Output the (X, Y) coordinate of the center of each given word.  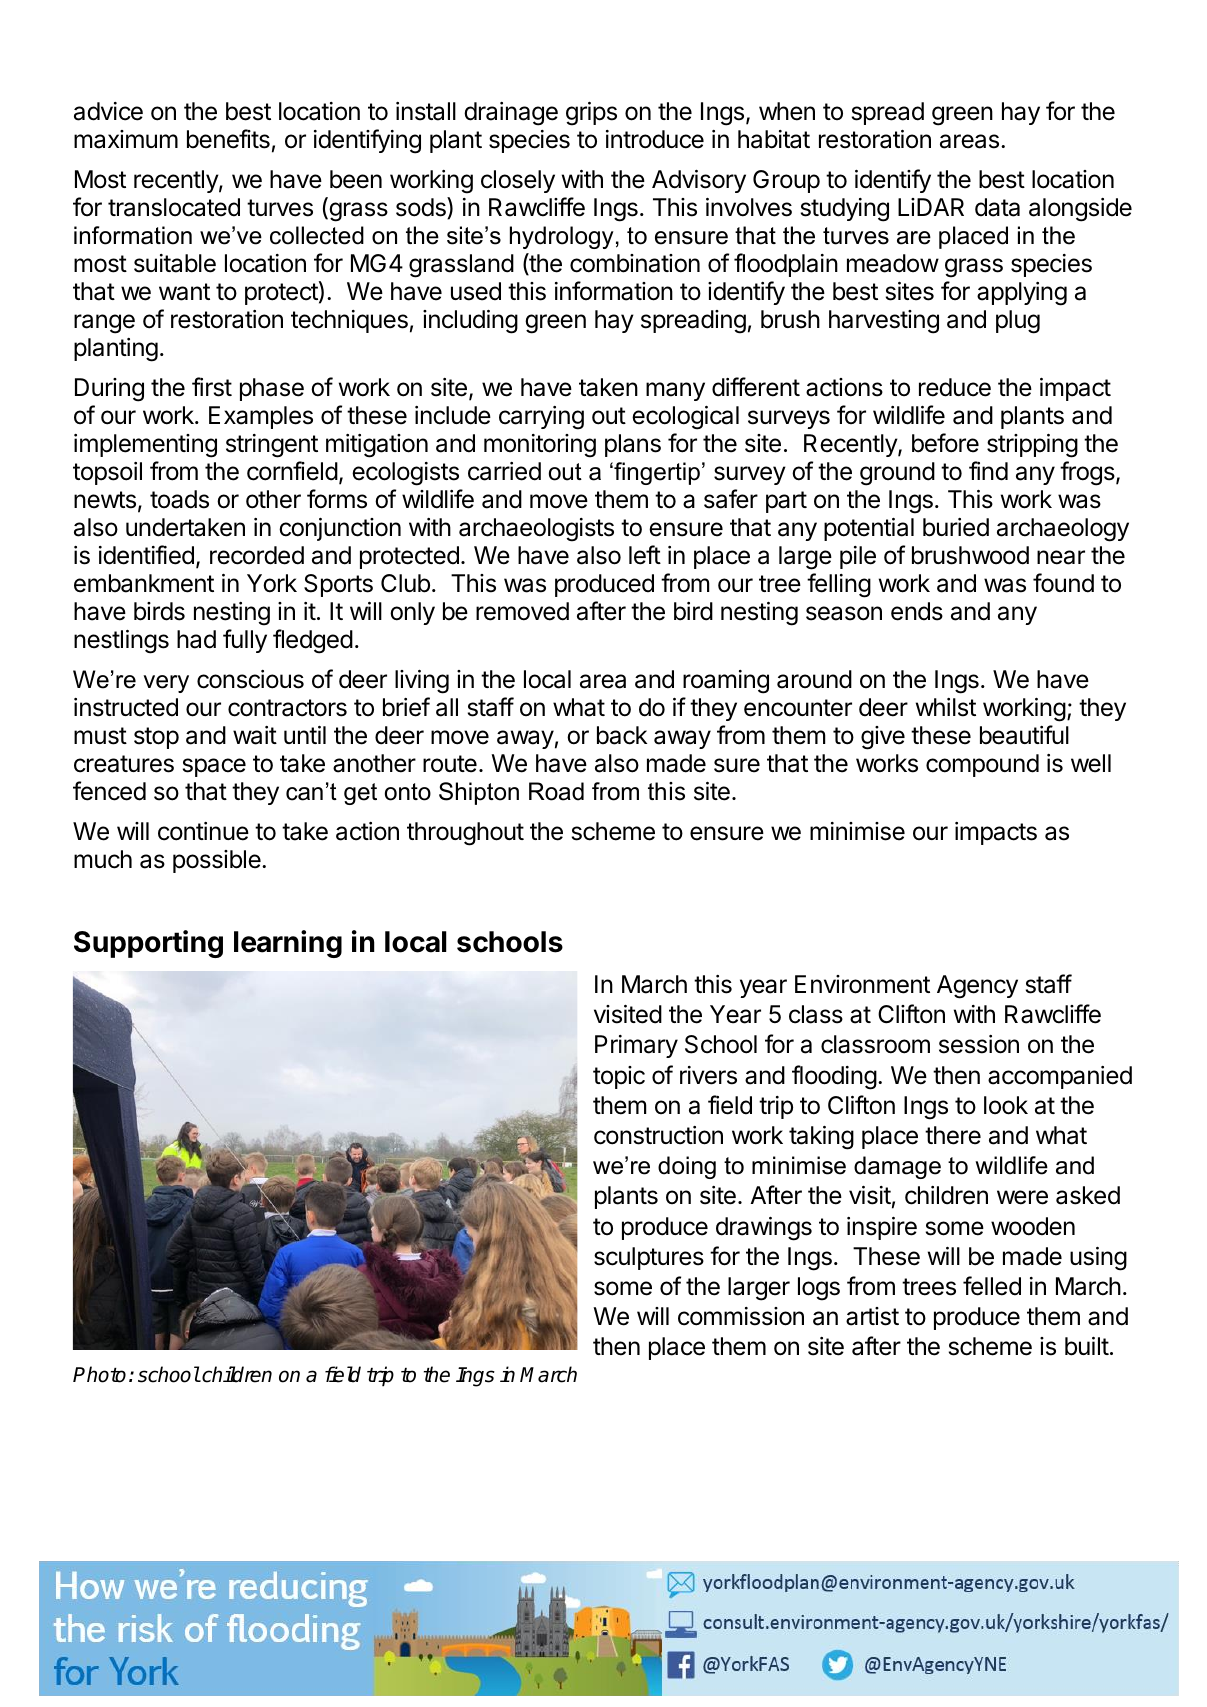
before (945, 443)
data (997, 207)
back (622, 735)
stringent (272, 446)
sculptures (649, 1258)
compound (982, 765)
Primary (636, 1046)
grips (591, 114)
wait (255, 735)
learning (288, 944)
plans (633, 445)
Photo (99, 1374)
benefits (228, 139)
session (979, 1044)
